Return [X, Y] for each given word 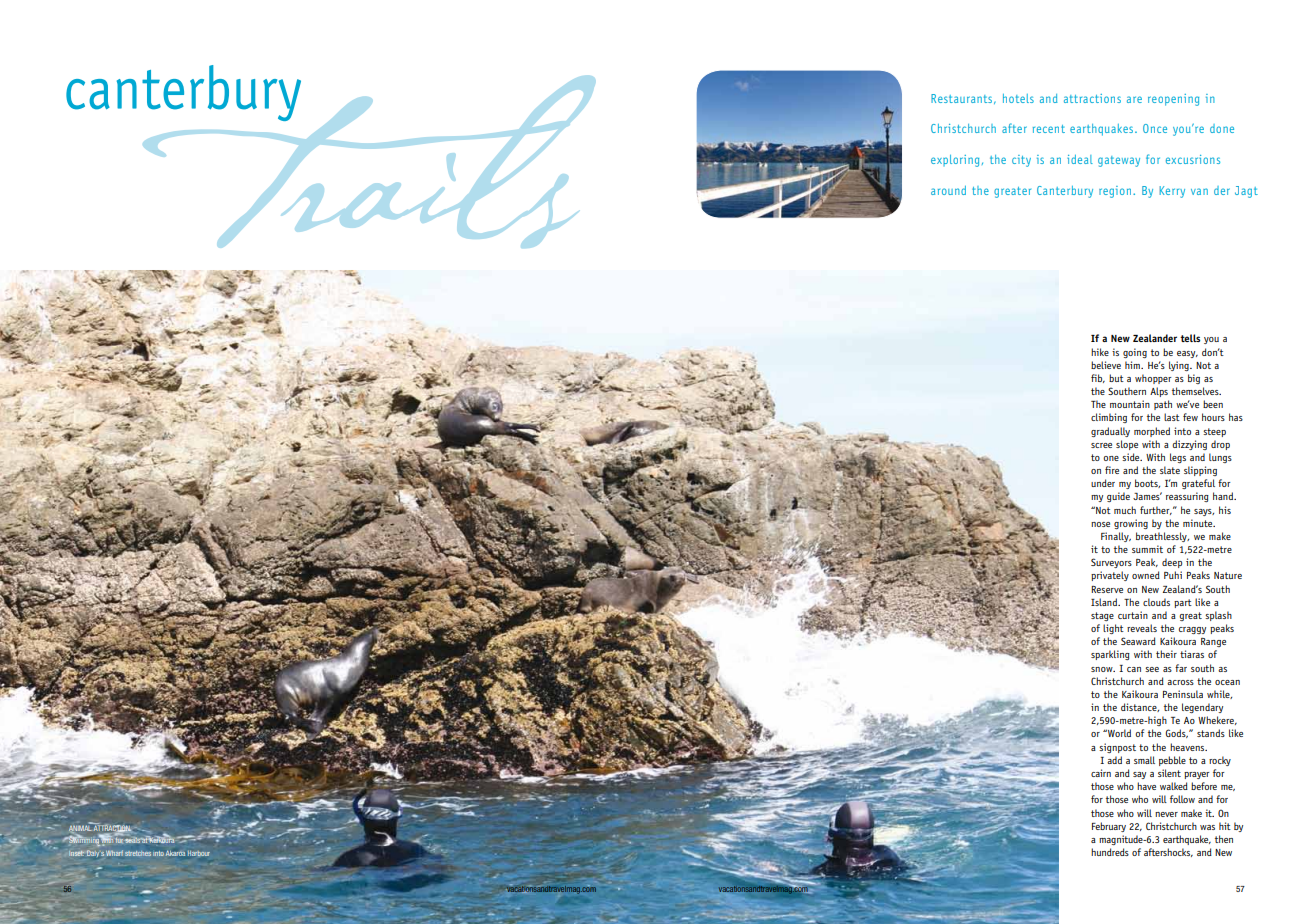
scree [1101, 445]
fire [1112, 470]
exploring [955, 161]
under [1103, 483]
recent [1049, 129]
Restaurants [963, 99]
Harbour [199, 853]
